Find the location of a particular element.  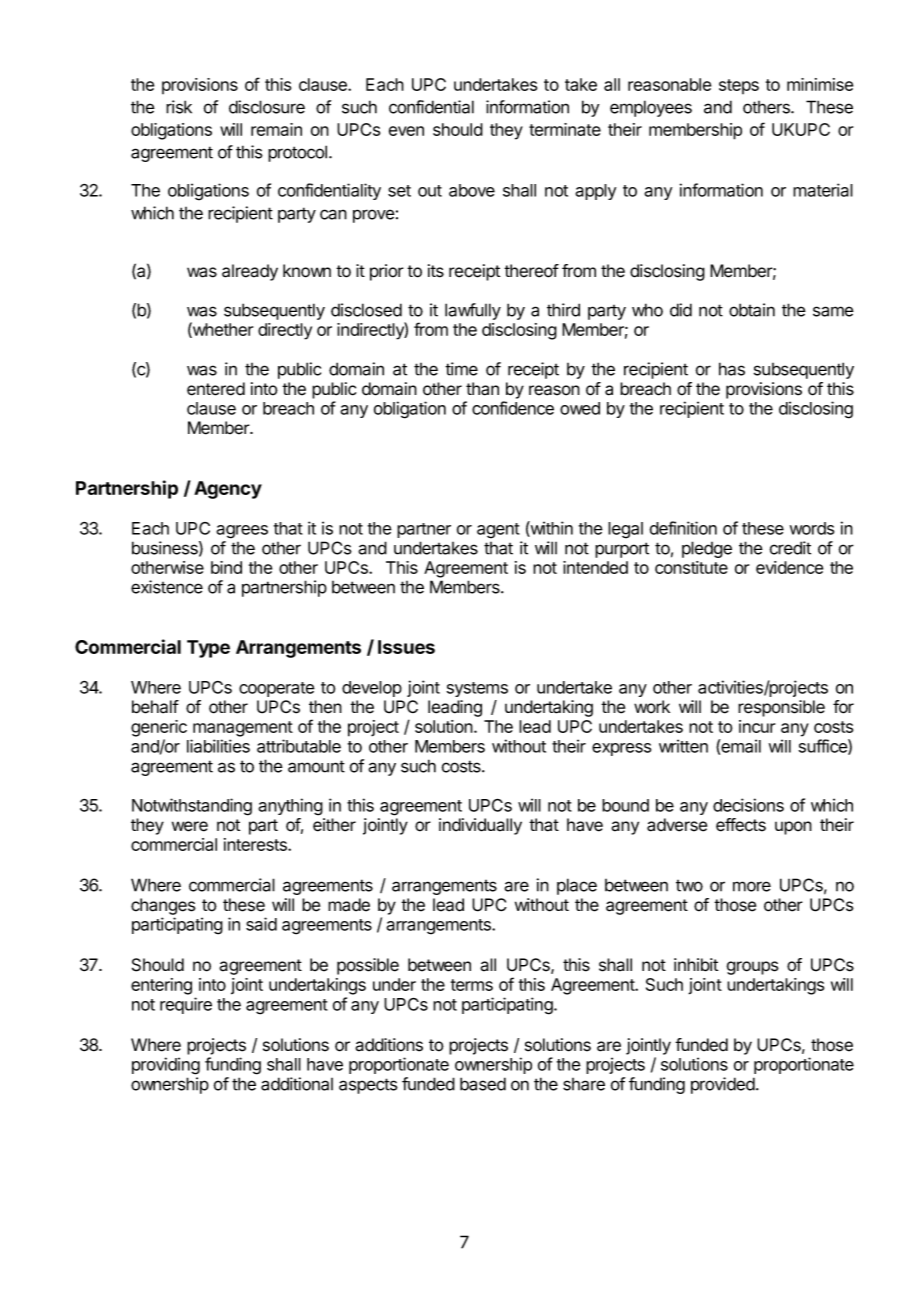

disclosure is located at coordinates (267, 107).
